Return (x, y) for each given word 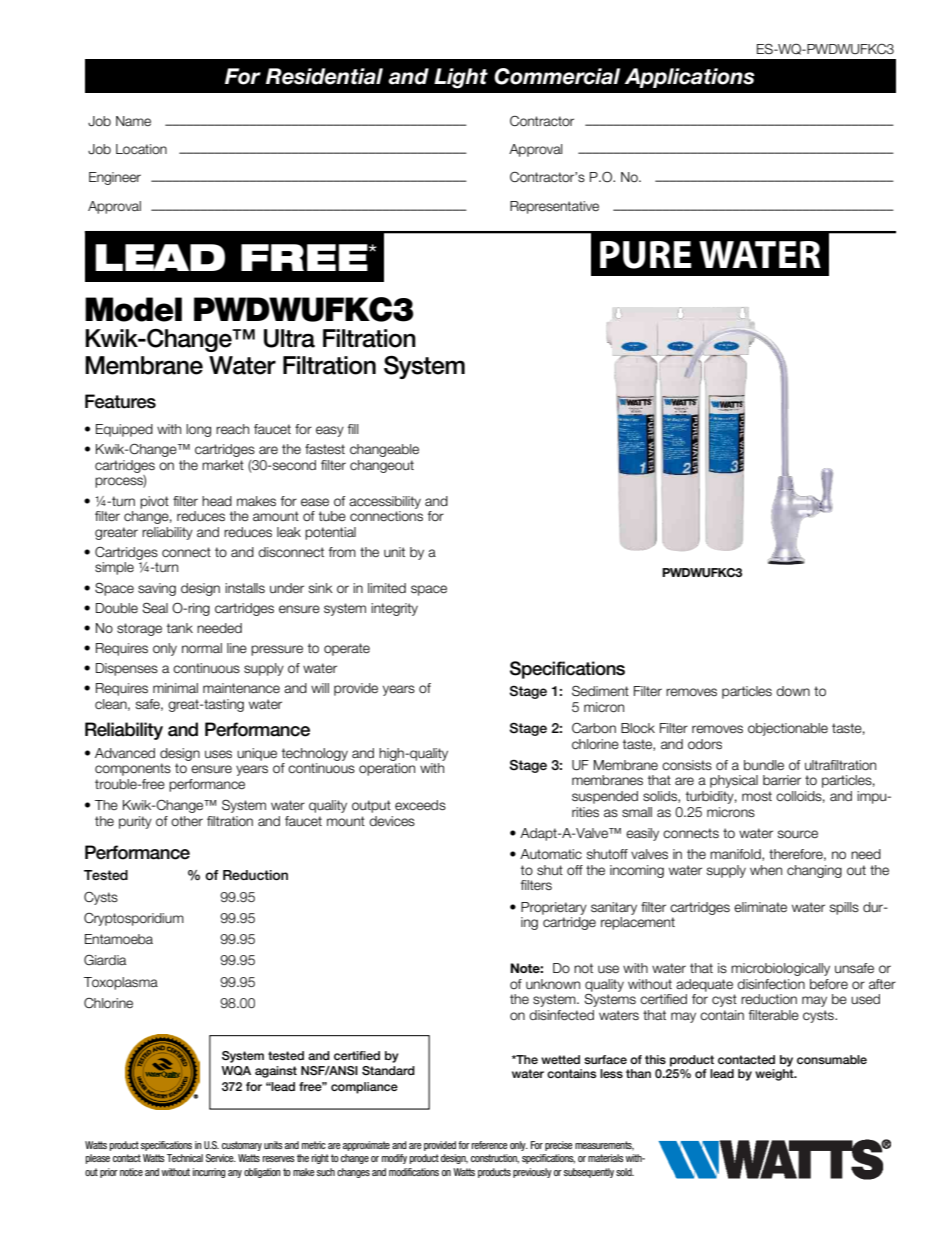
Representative (554, 207)
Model (133, 309)
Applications (689, 78)
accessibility (385, 502)
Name (133, 121)
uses (218, 754)
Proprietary (554, 908)
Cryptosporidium (134, 919)
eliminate (760, 907)
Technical (185, 1158)
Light (461, 78)
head (217, 501)
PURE (645, 255)
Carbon (594, 728)
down (793, 691)
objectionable (788, 729)
